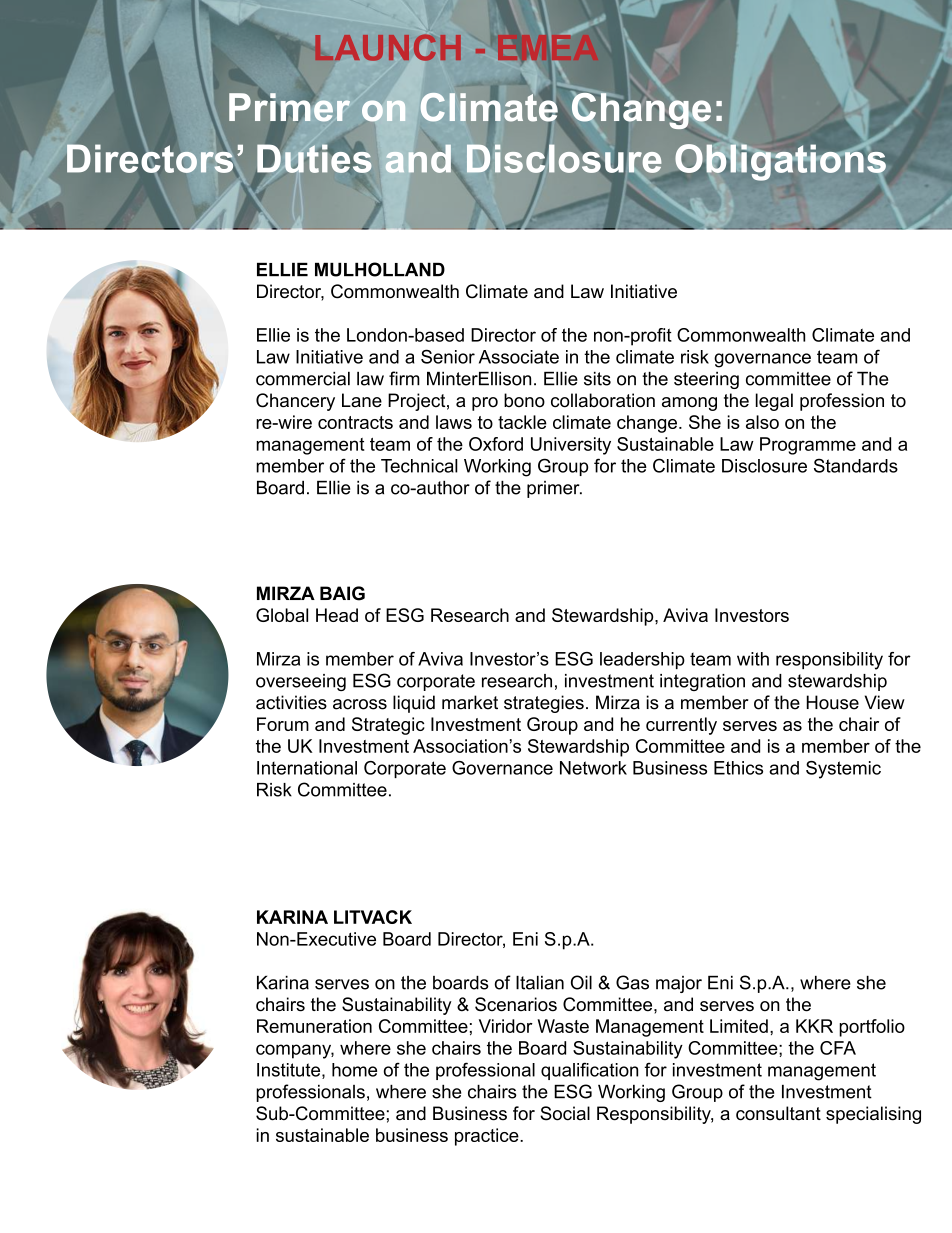 This screenshot has width=952, height=1233. What do you see at coordinates (706, 380) in the screenshot?
I see `steering` at bounding box center [706, 380].
